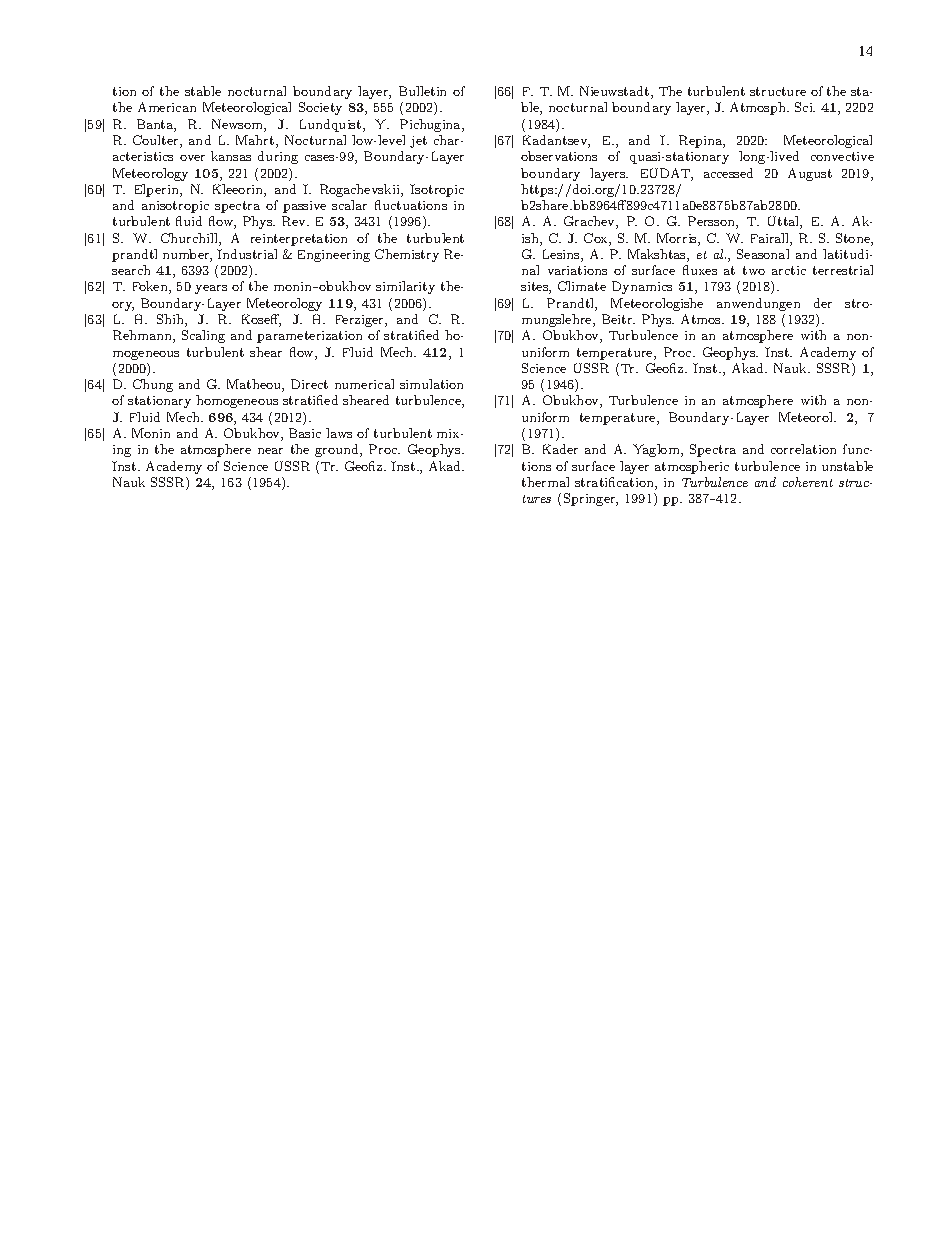 Image resolution: width=952 pixels, height=1233 pixels. What do you see at coordinates (270, 451) in the screenshot?
I see `near` at bounding box center [270, 451].
